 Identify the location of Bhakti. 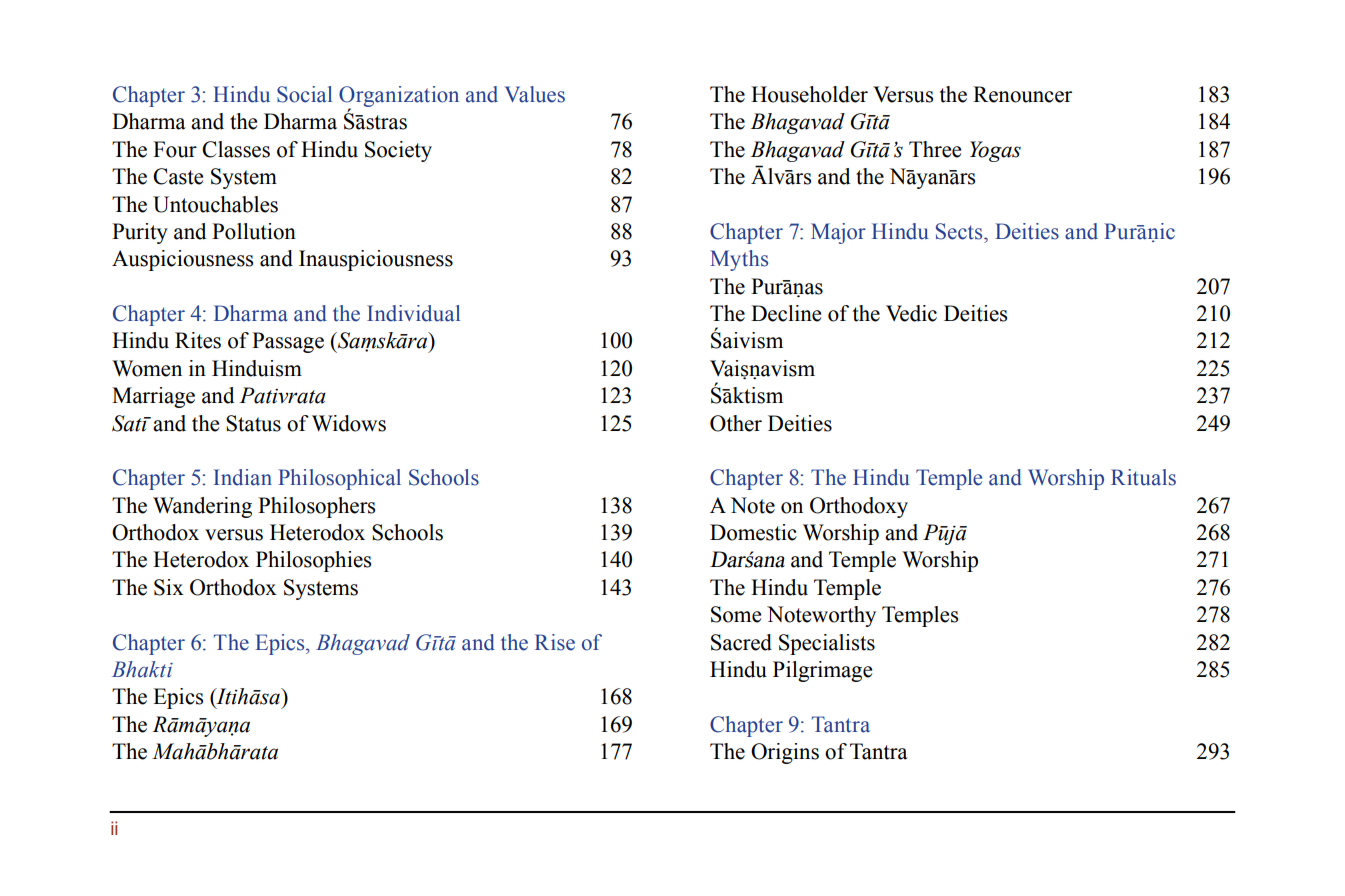
(142, 669).
